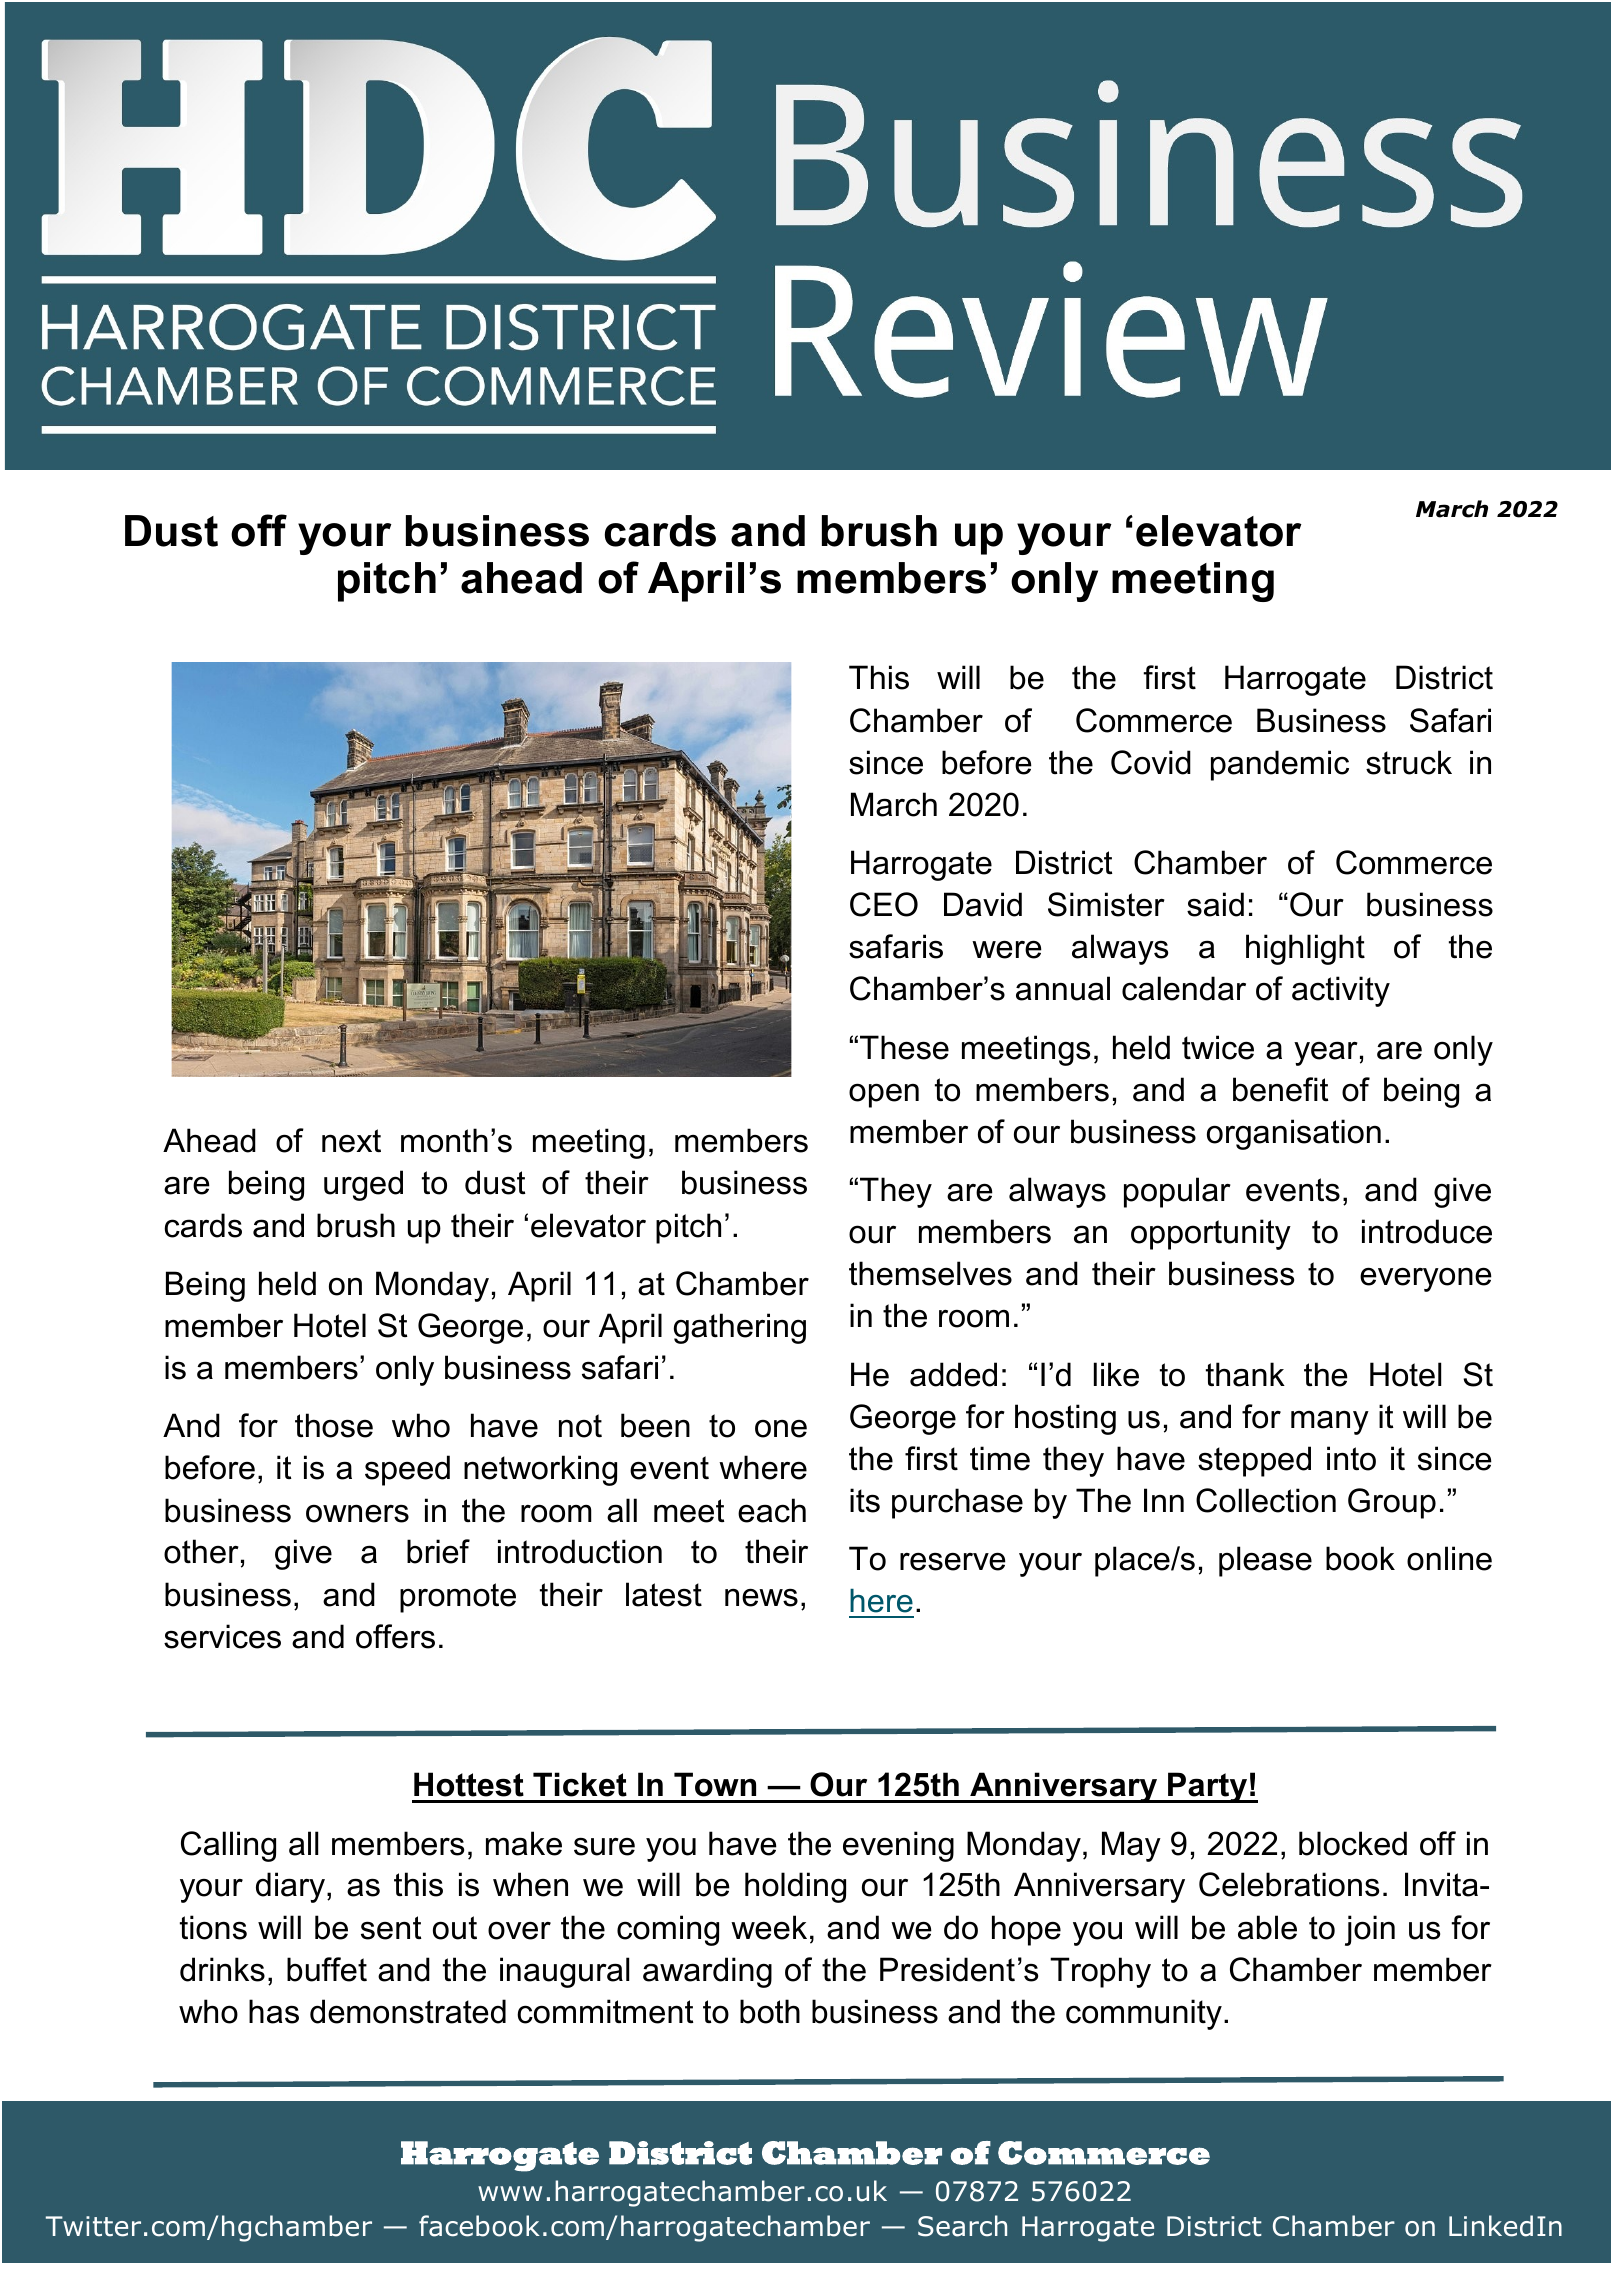 The height and width of the page is (2279, 1611). Describe the element at coordinates (1280, 765) in the page. I see `pandemic` at that location.
